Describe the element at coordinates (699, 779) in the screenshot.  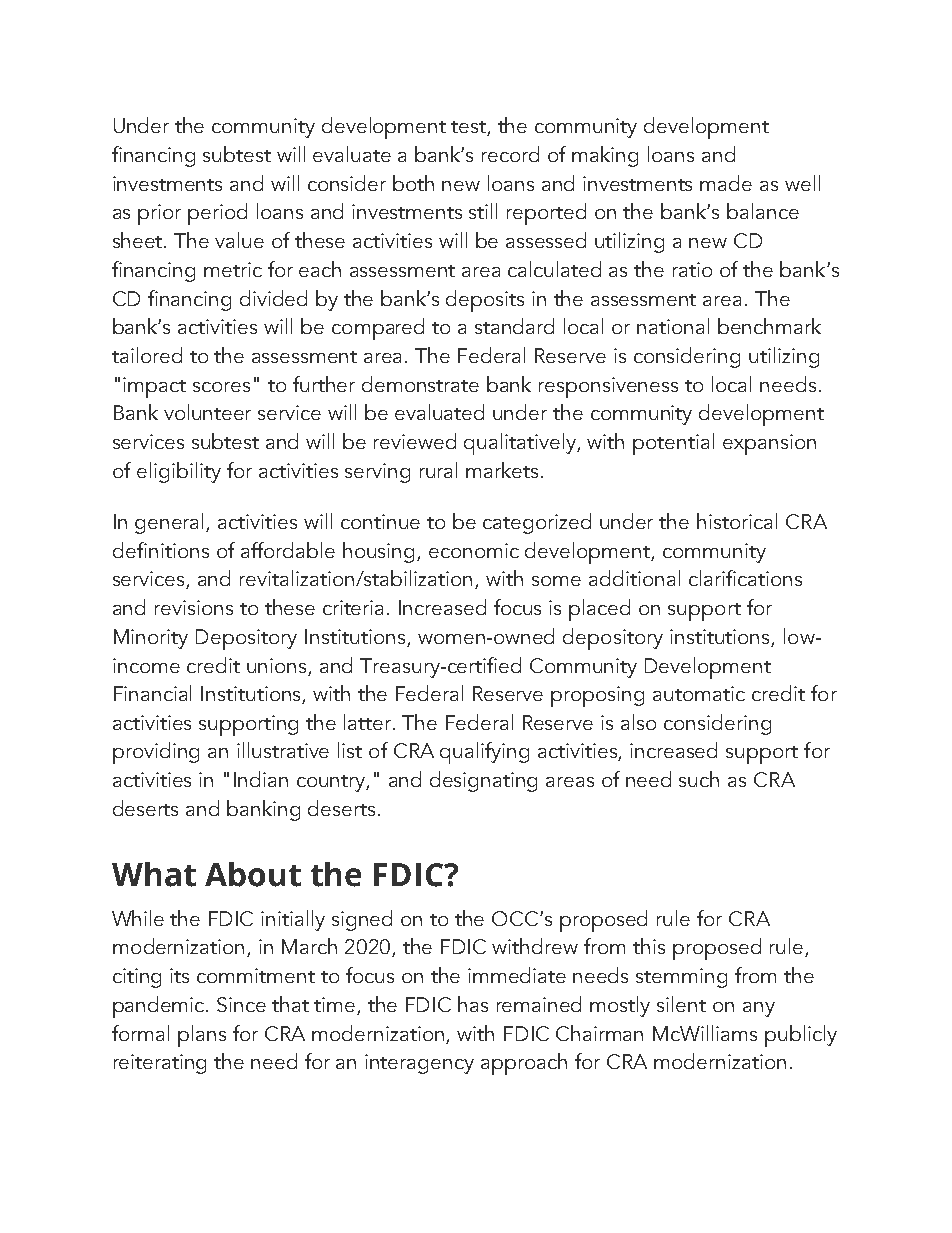
I see `such` at that location.
